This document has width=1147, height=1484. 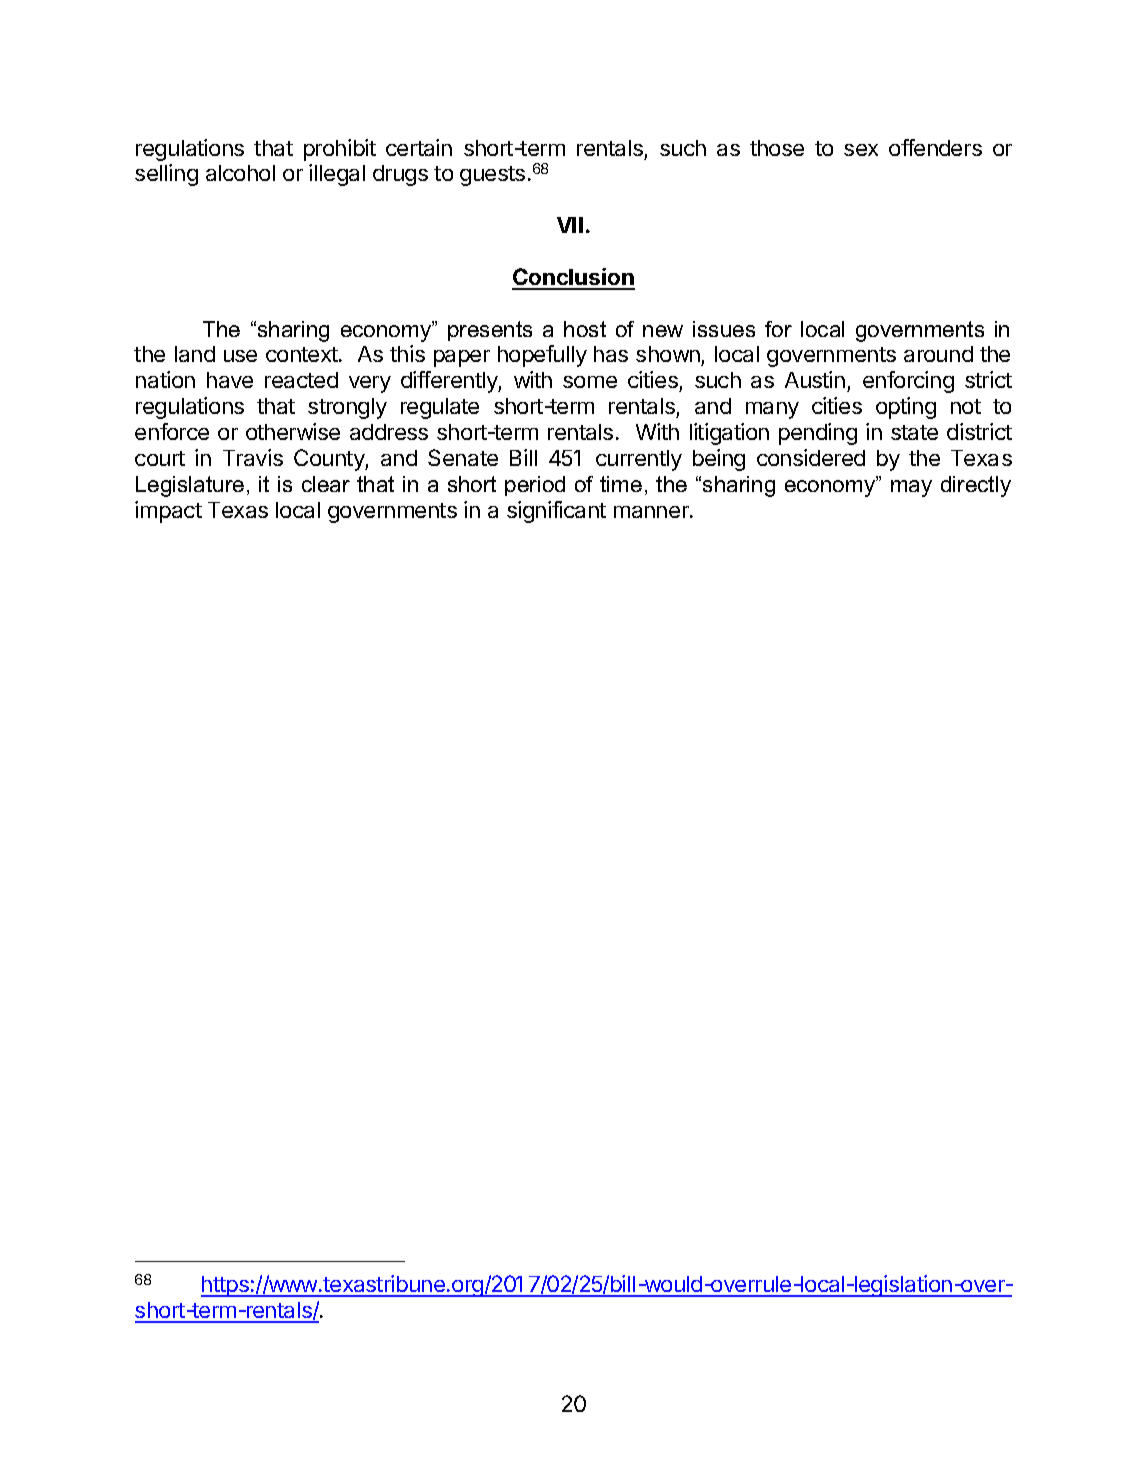 I want to click on presents, so click(x=490, y=331).
